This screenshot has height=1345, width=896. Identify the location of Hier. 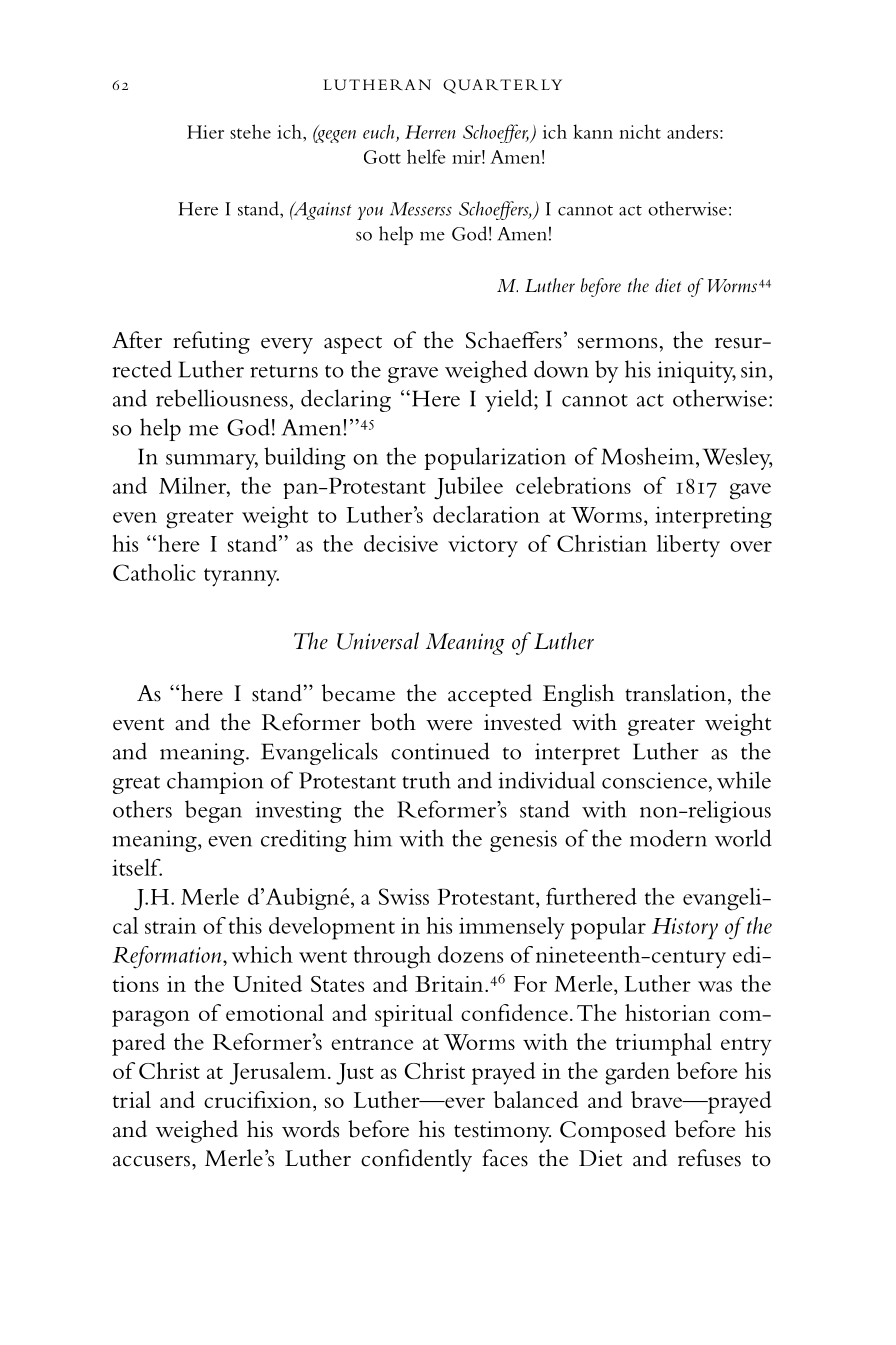
(205, 132).
